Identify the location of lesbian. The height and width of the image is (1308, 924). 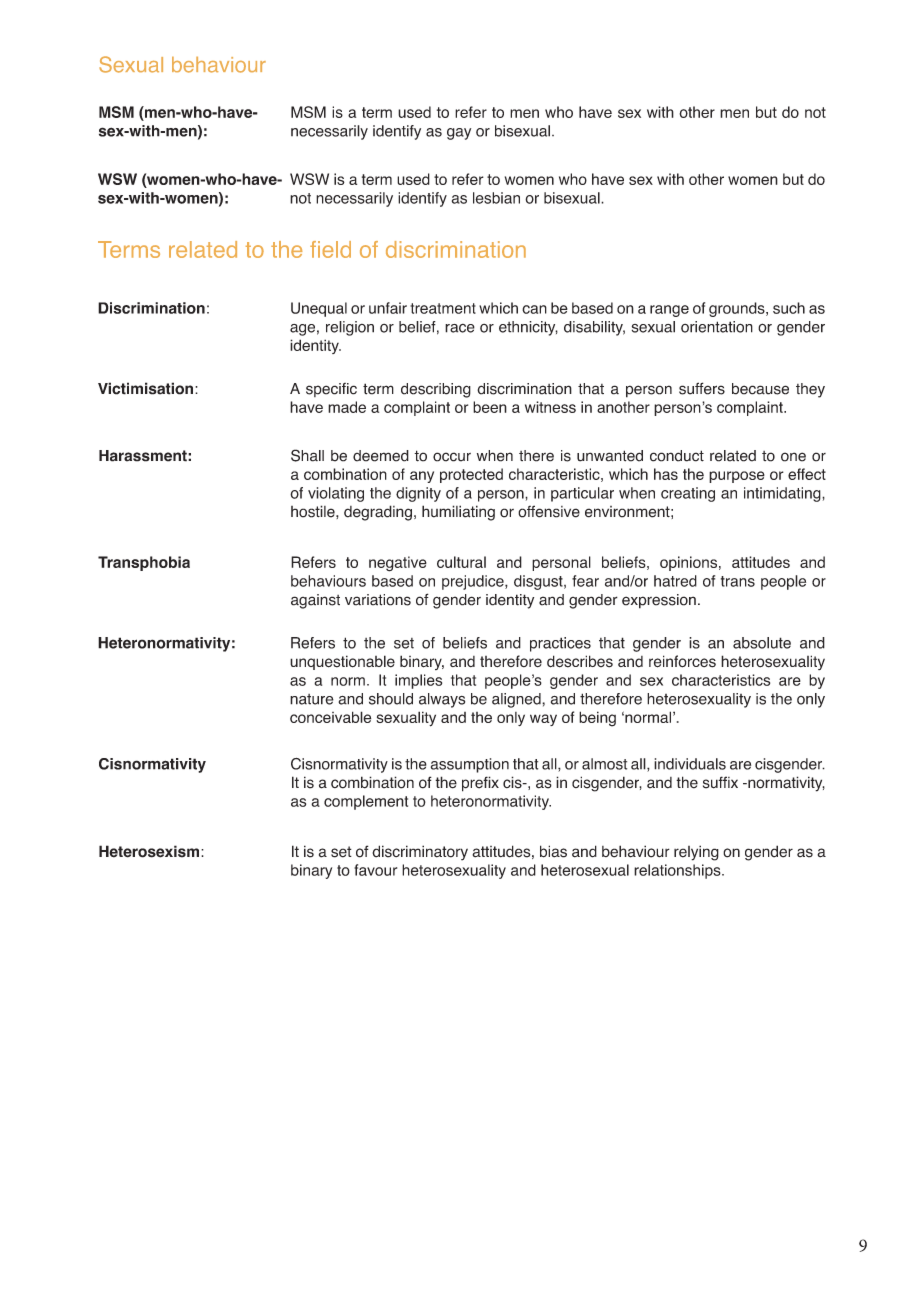
(496, 198).
